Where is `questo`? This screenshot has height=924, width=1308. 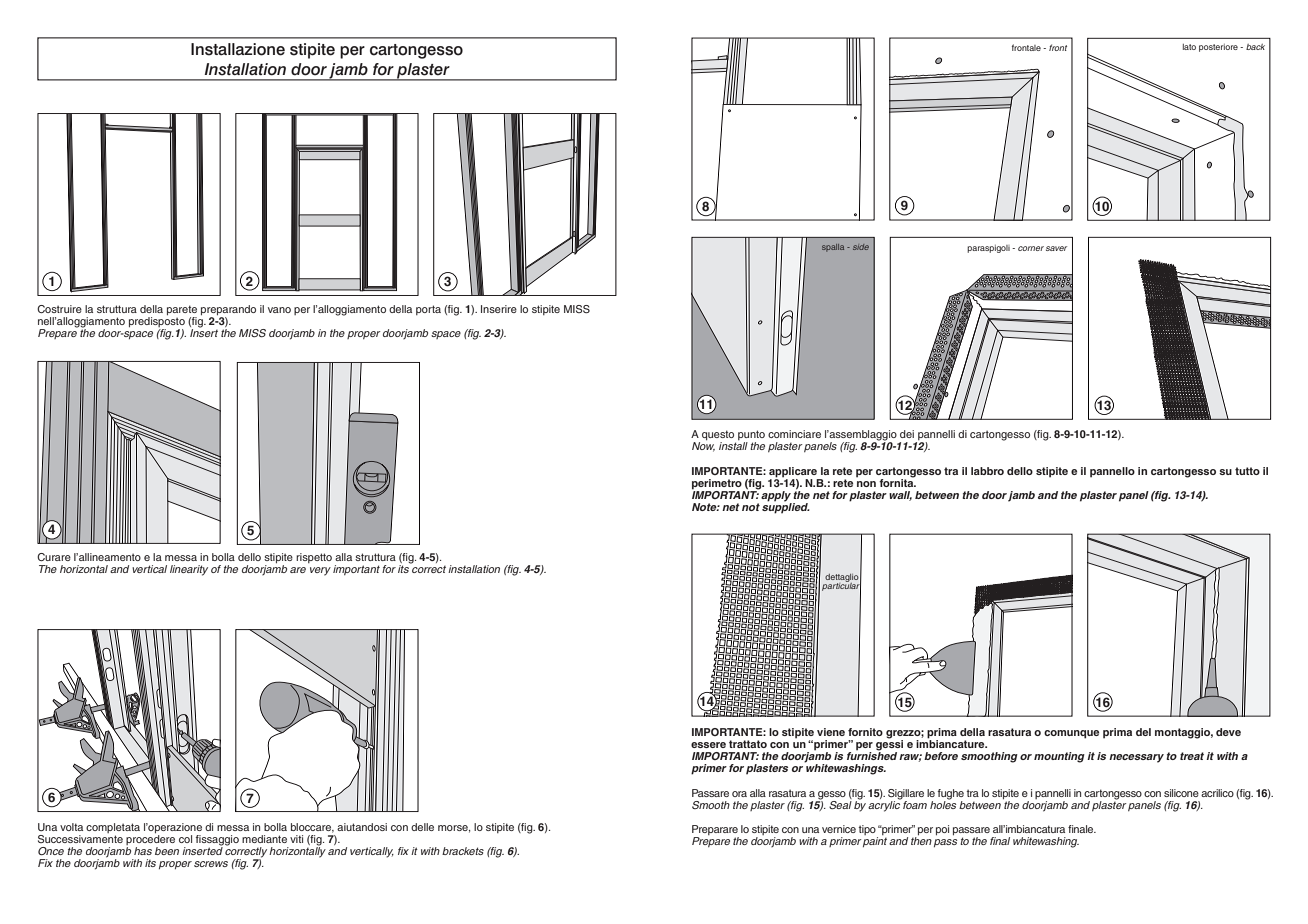 questo is located at coordinates (719, 436).
